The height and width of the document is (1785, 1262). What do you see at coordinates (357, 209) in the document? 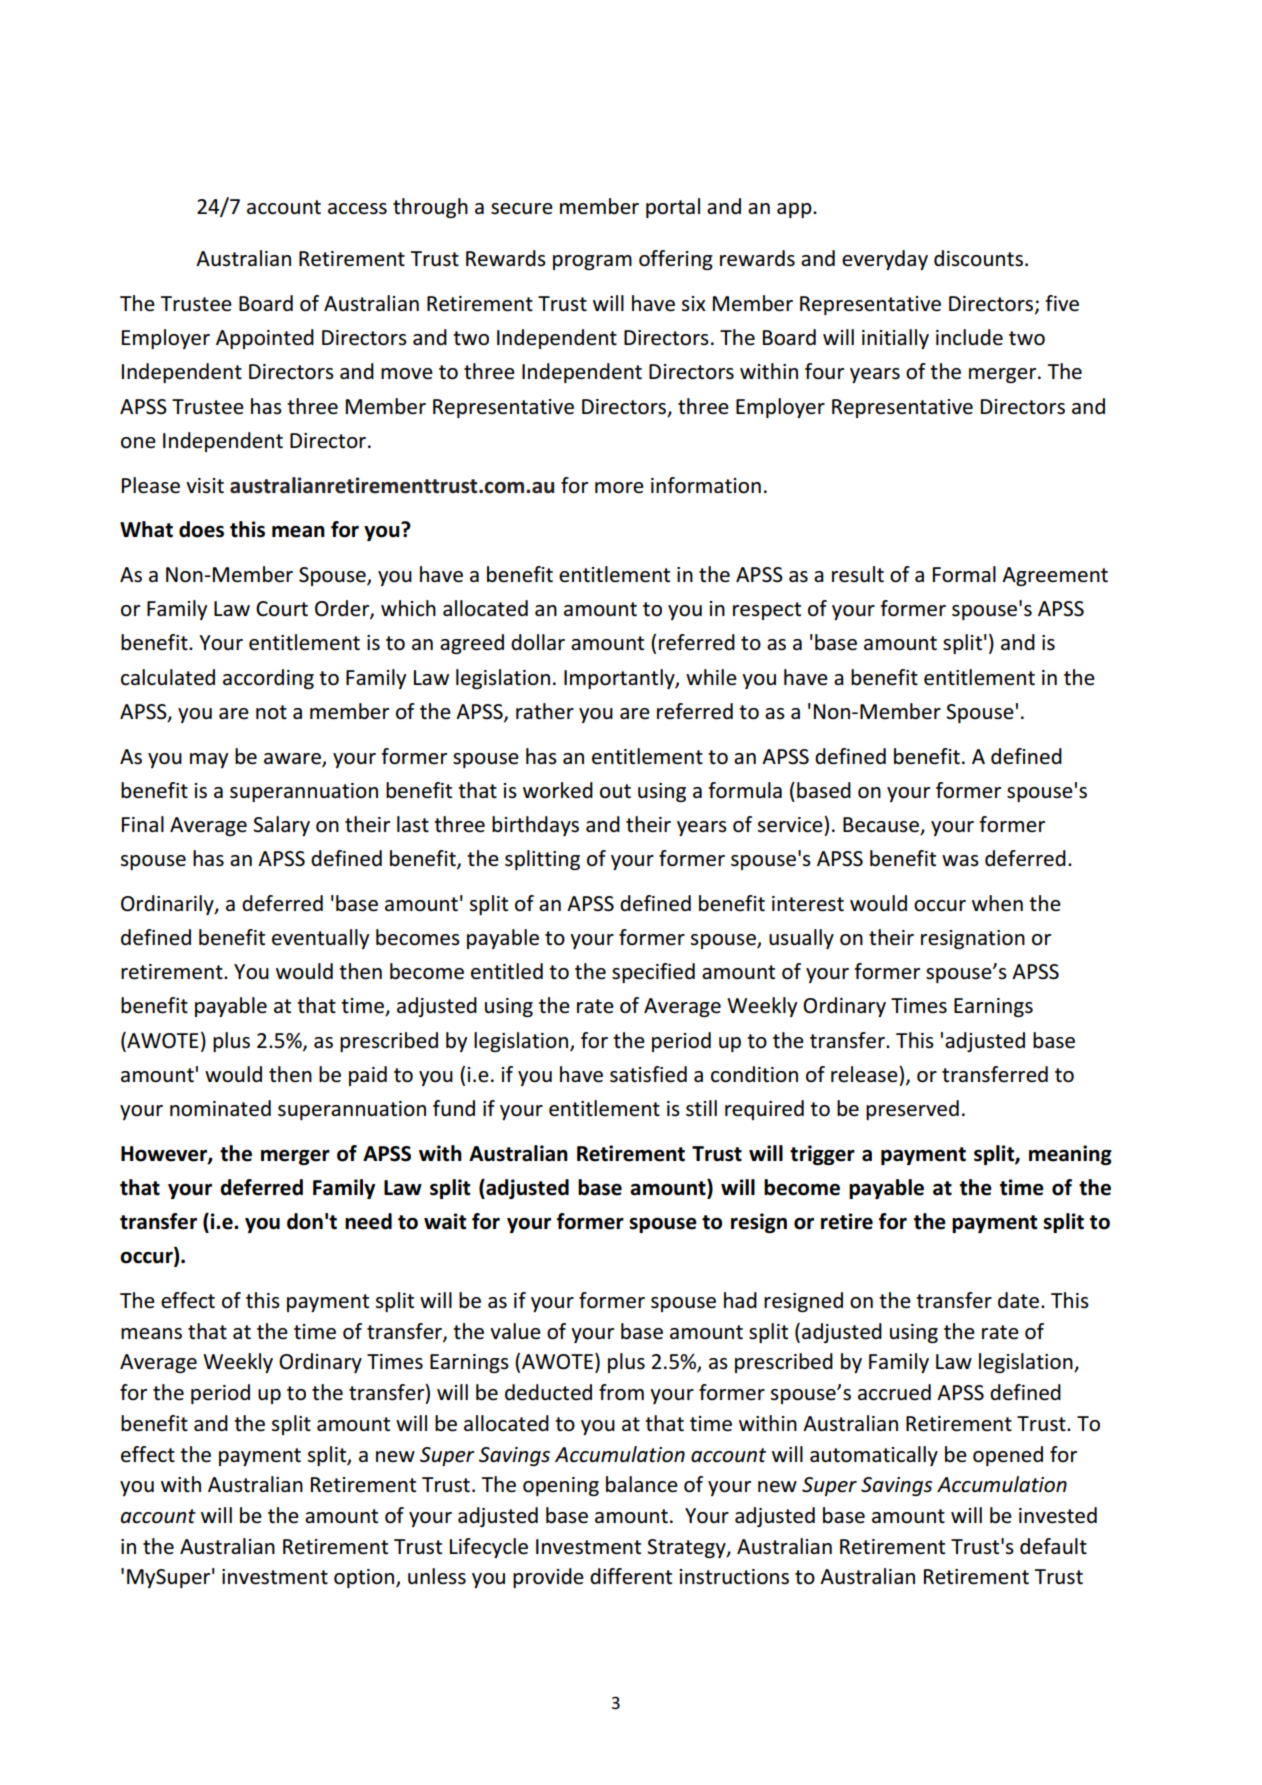
I see `access` at bounding box center [357, 209].
